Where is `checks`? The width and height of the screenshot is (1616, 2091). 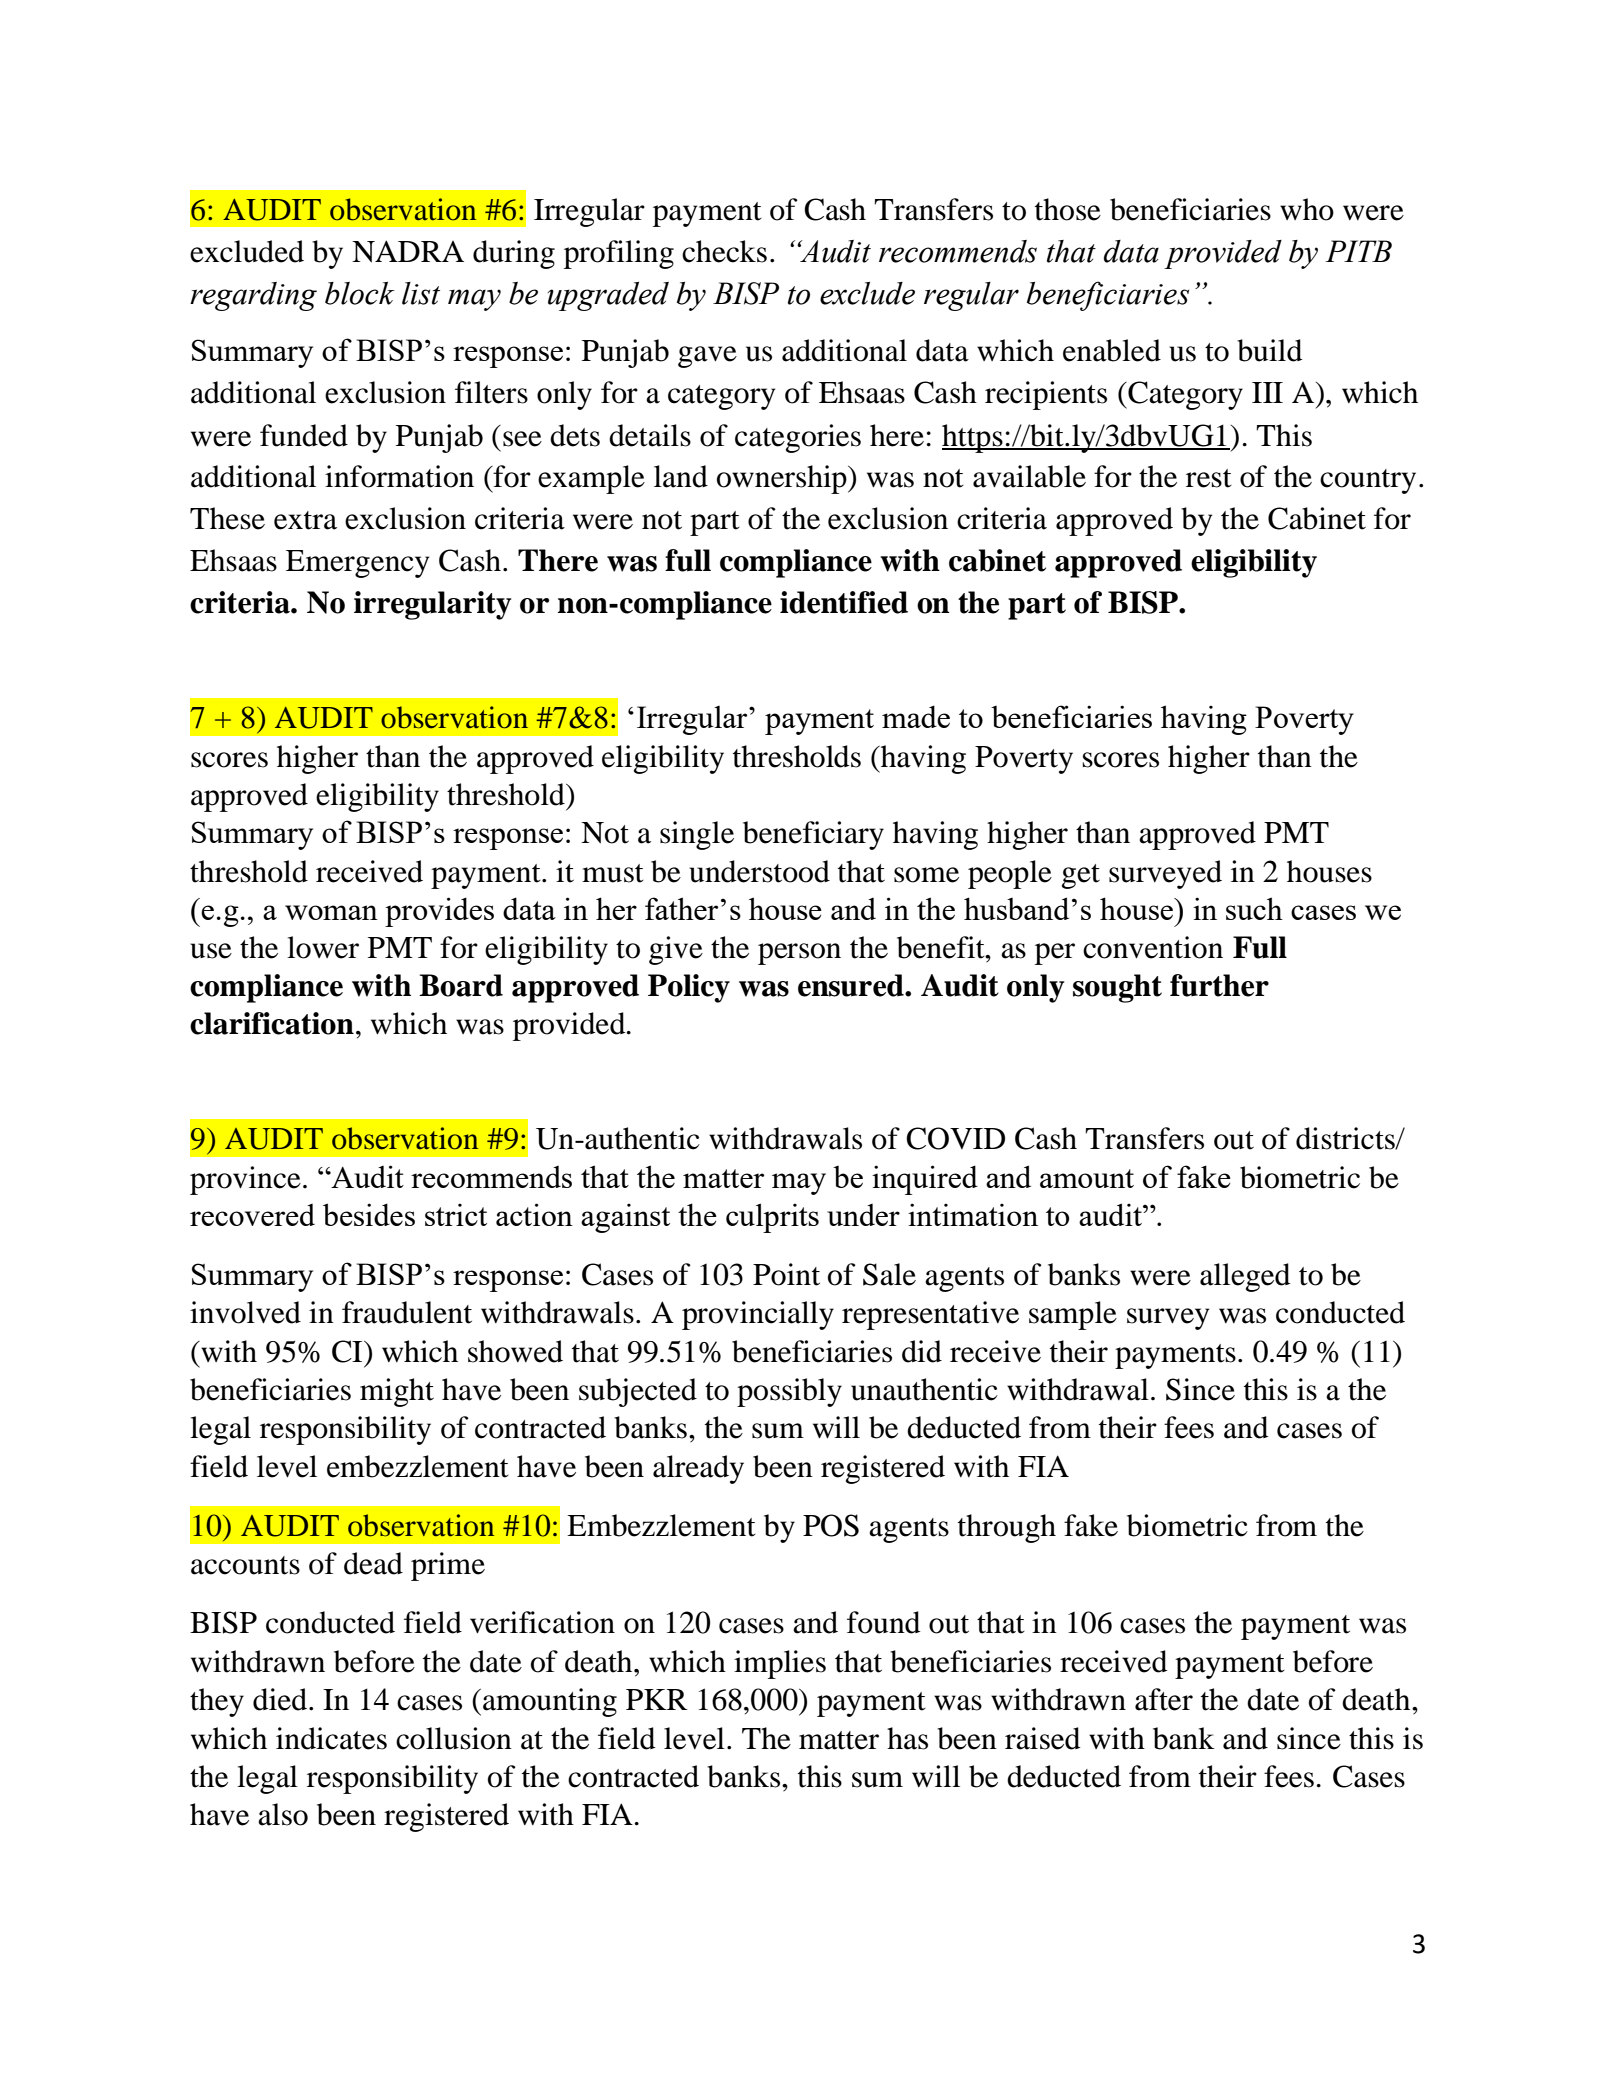 checks is located at coordinates (724, 251).
